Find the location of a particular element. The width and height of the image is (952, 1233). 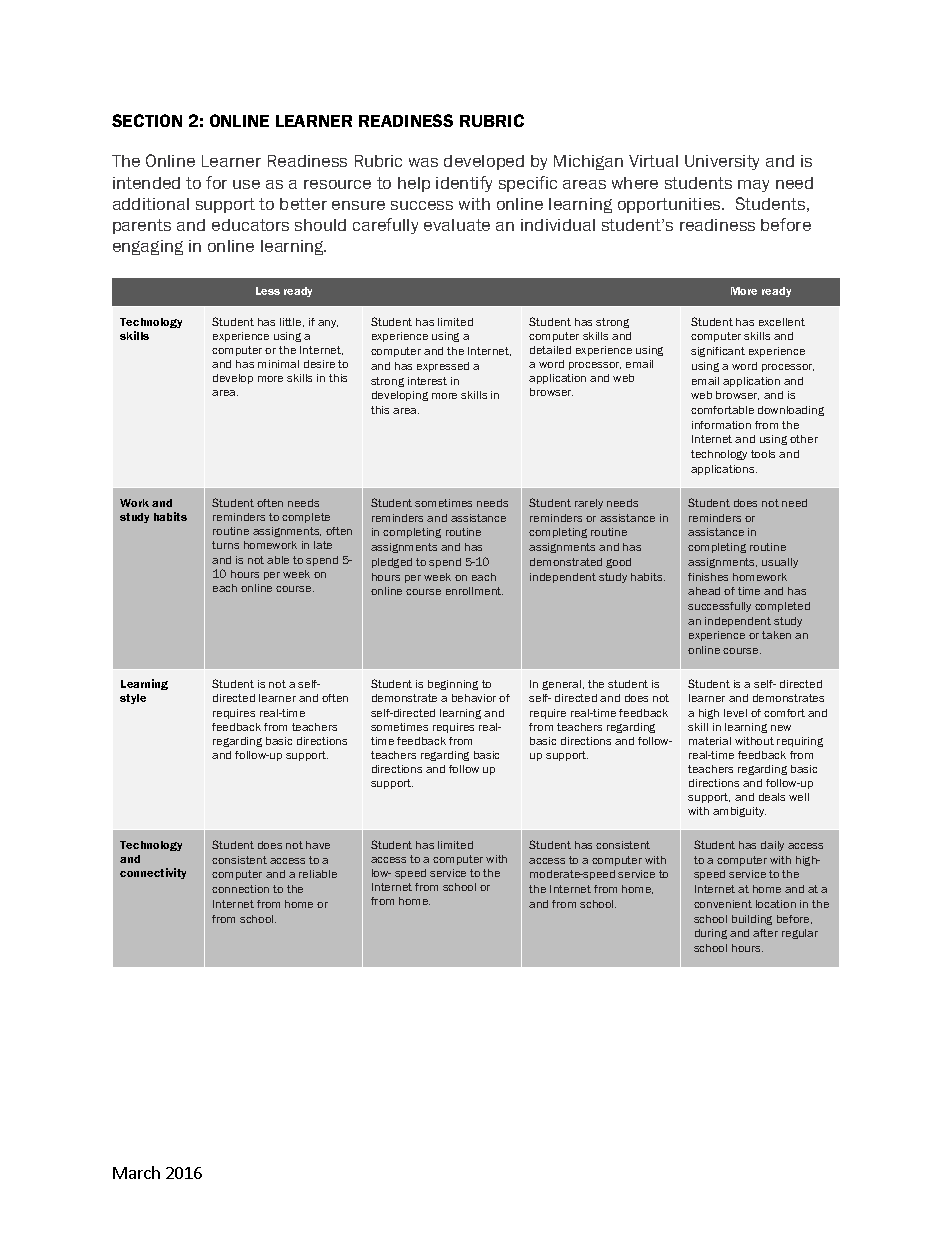

connection is located at coordinates (240, 889).
